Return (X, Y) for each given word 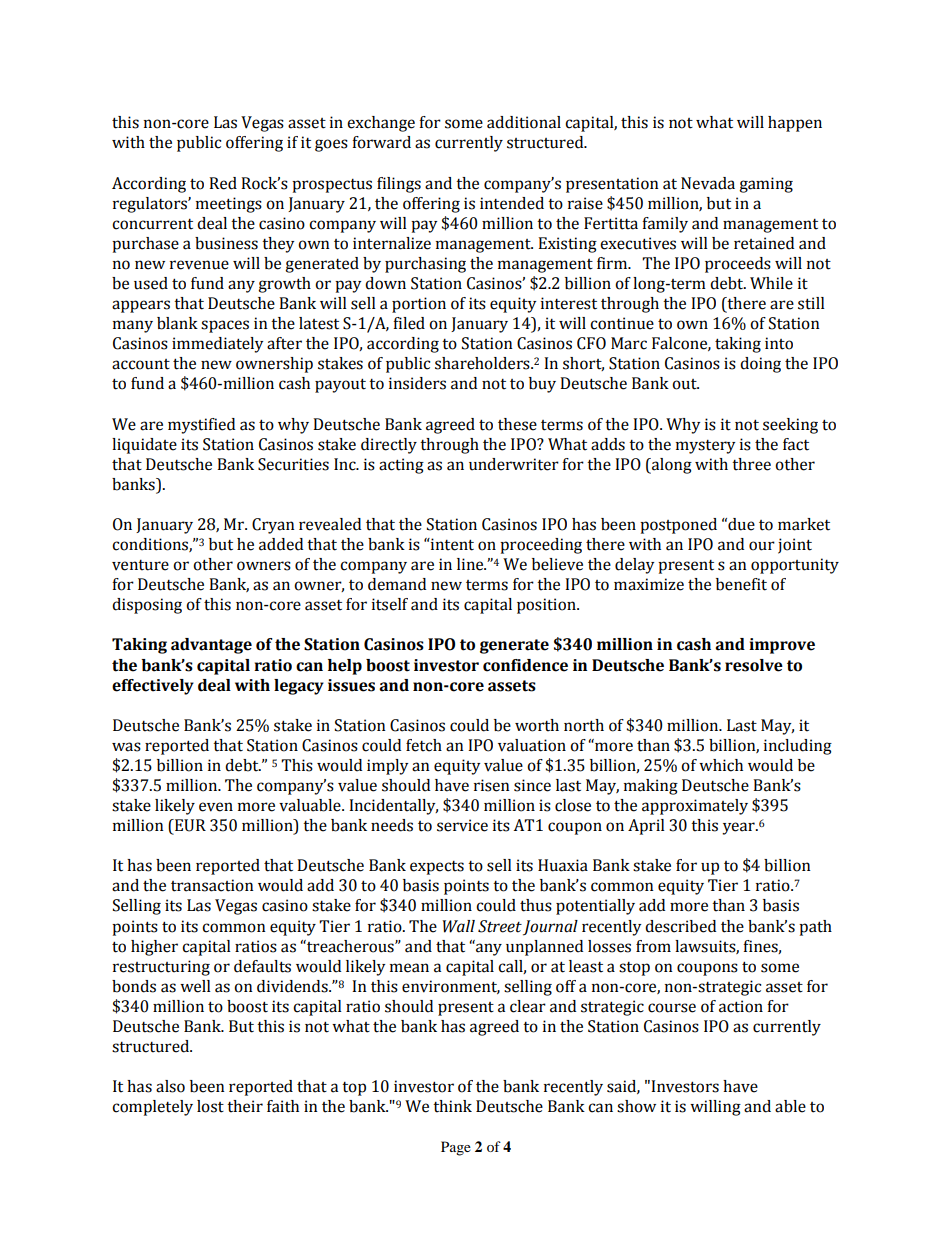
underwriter (514, 464)
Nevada (708, 183)
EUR (189, 825)
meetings (229, 205)
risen (492, 785)
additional (524, 122)
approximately (695, 807)
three (751, 464)
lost (210, 1106)
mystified (201, 426)
